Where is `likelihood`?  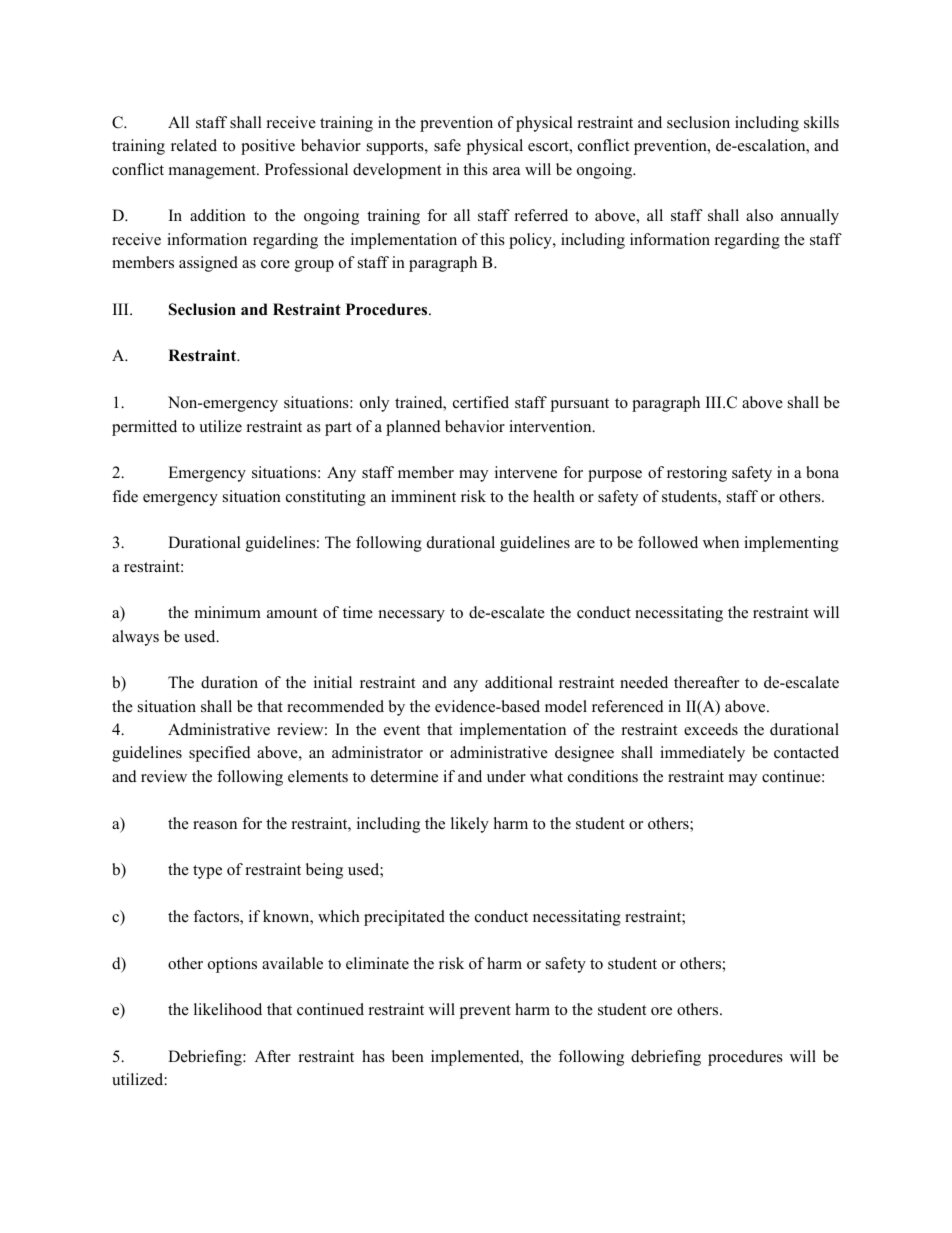
likelihood is located at coordinates (228, 1009).
